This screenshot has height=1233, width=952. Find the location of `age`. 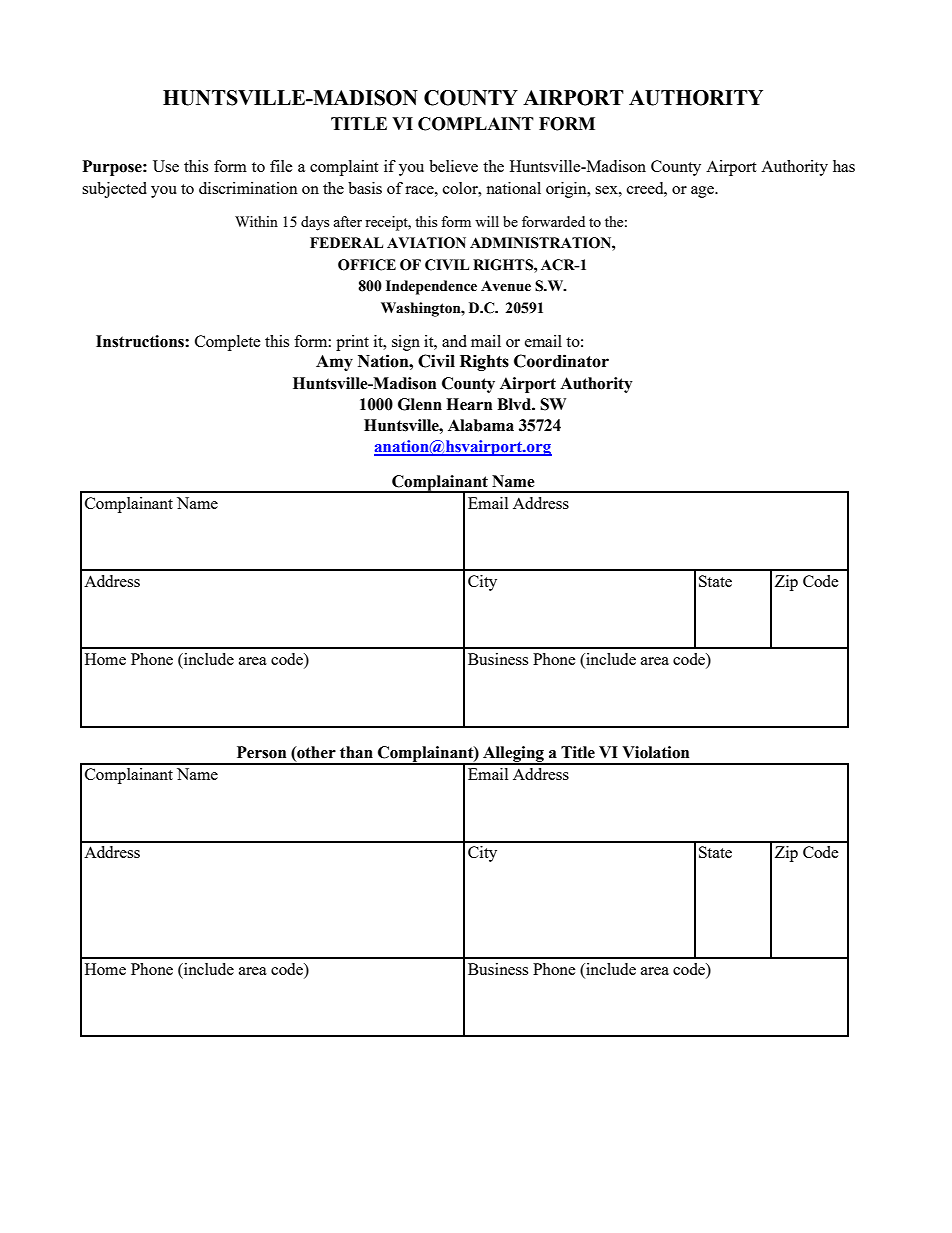

age is located at coordinates (704, 192).
